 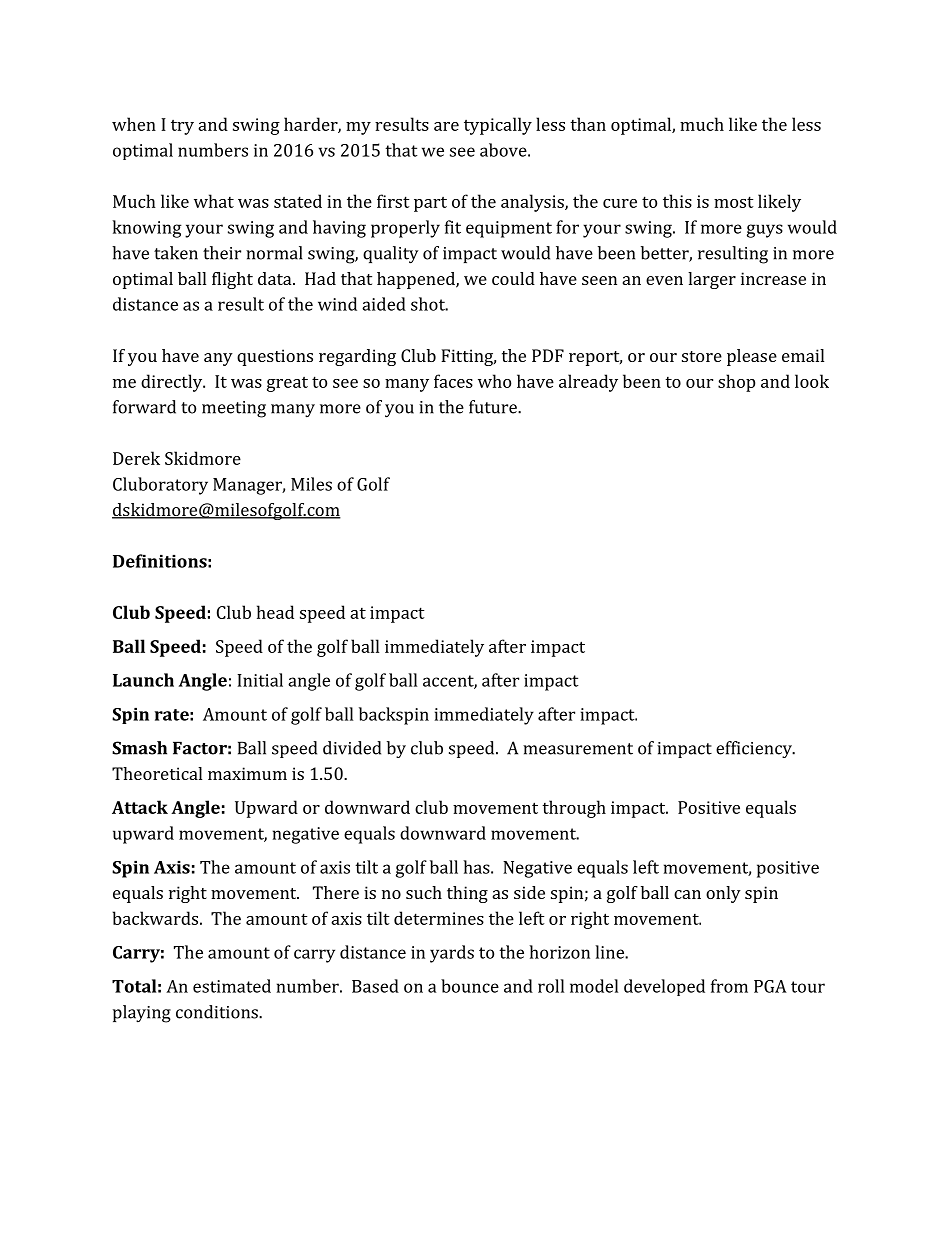 I want to click on most, so click(x=734, y=202).
